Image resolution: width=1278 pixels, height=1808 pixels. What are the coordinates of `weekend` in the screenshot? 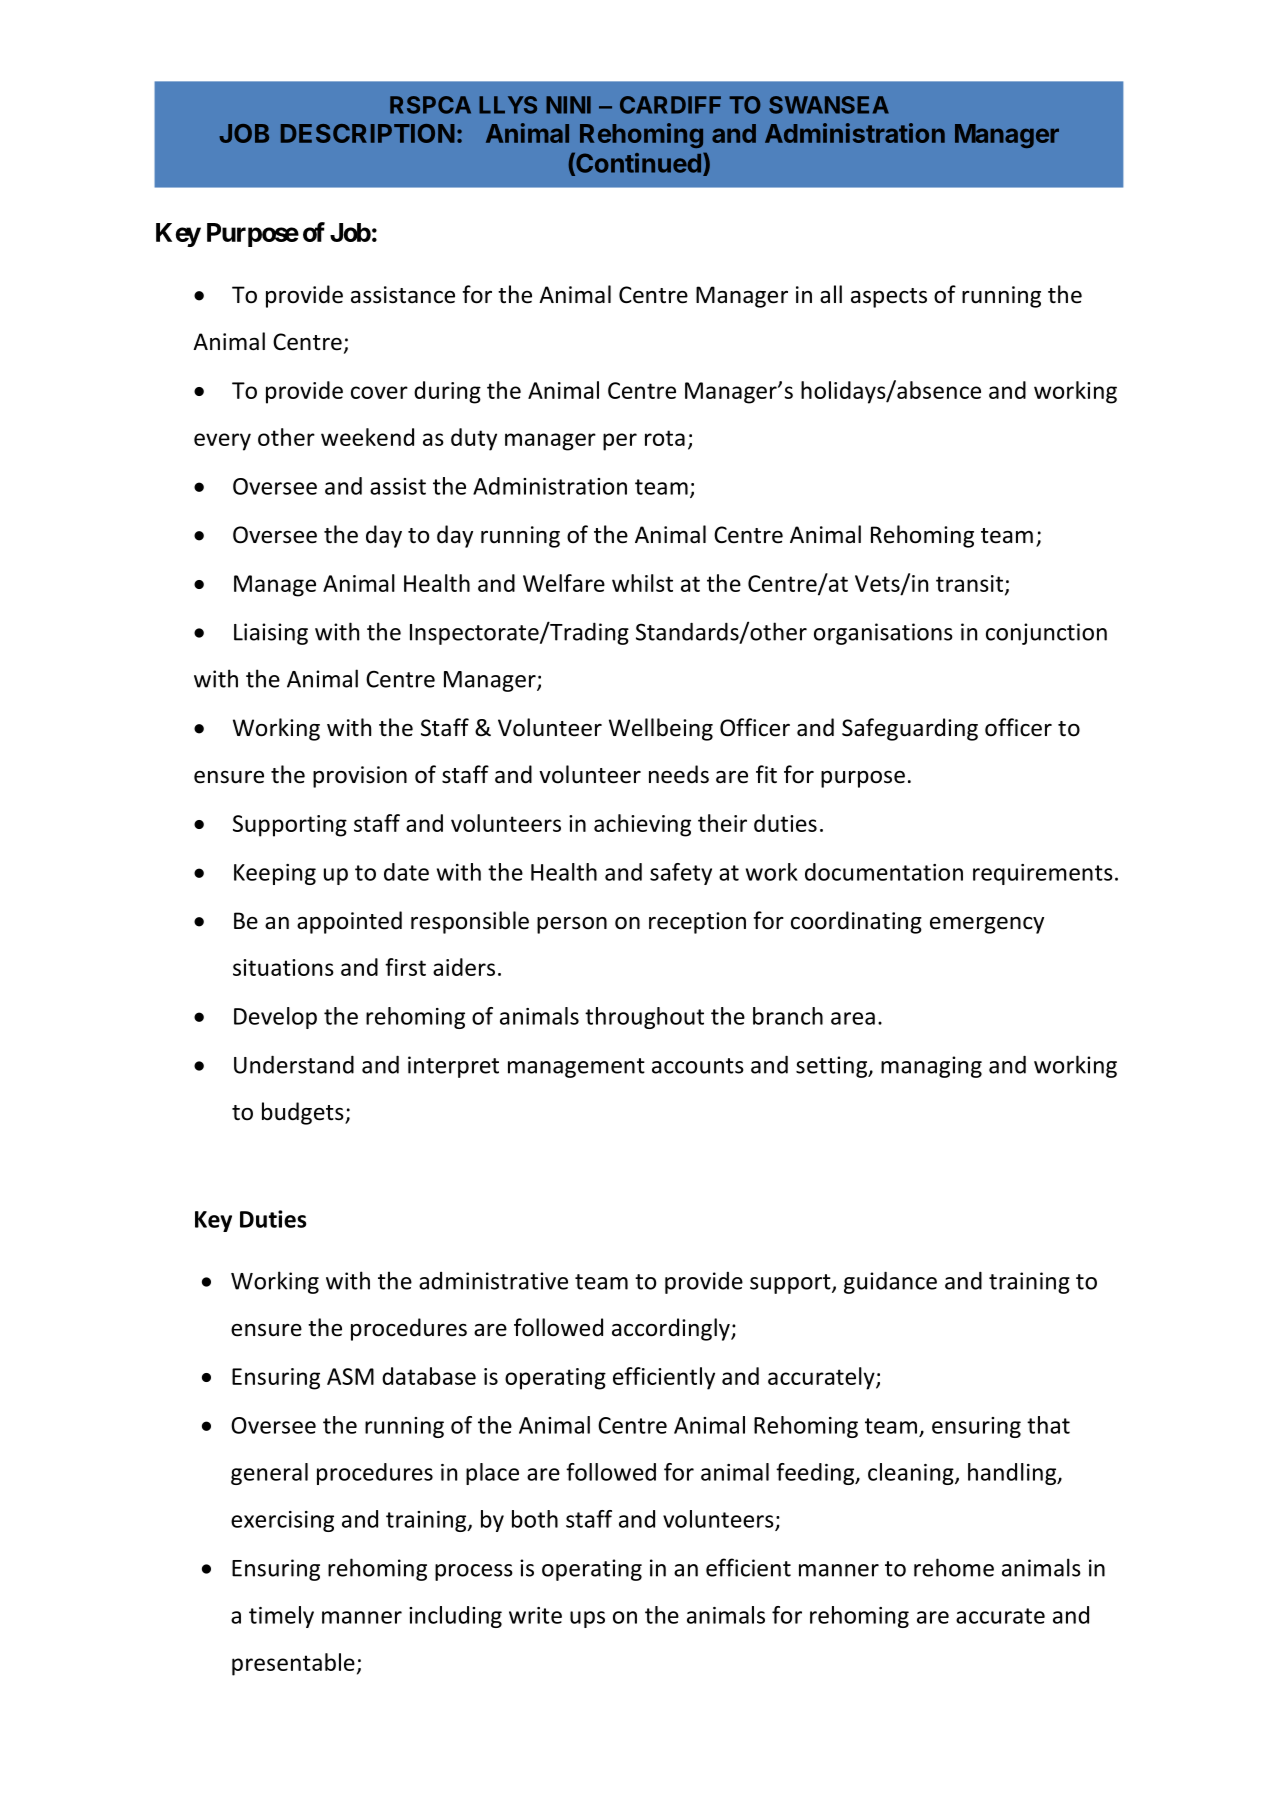 It's located at (367, 437).
